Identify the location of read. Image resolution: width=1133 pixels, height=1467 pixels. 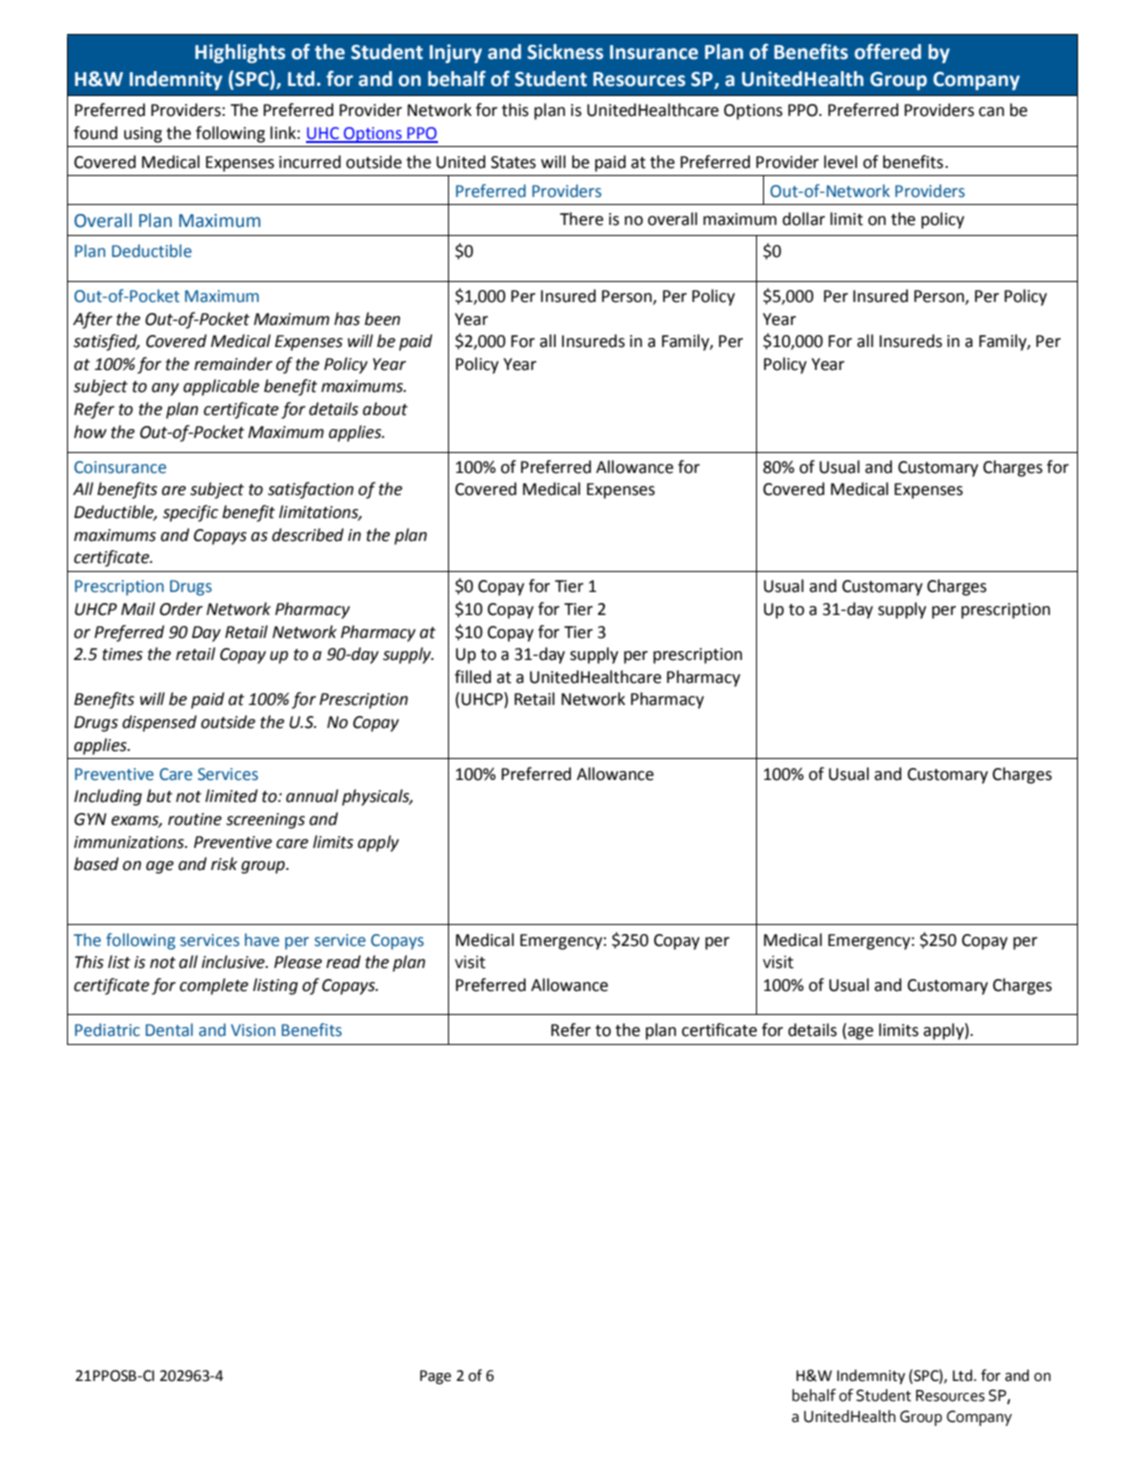
(343, 962).
